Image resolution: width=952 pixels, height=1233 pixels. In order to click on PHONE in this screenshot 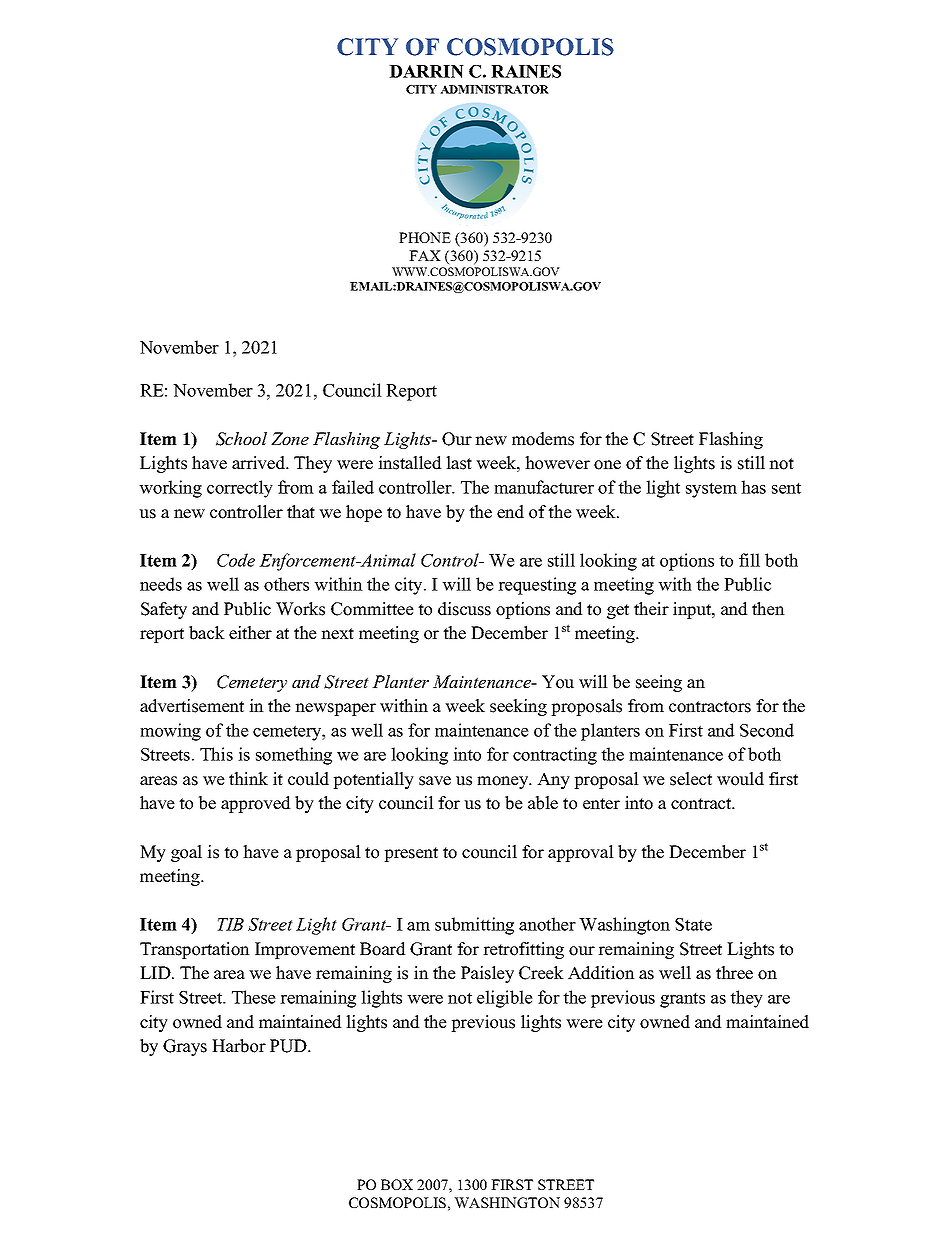, I will do `click(425, 237)`.
